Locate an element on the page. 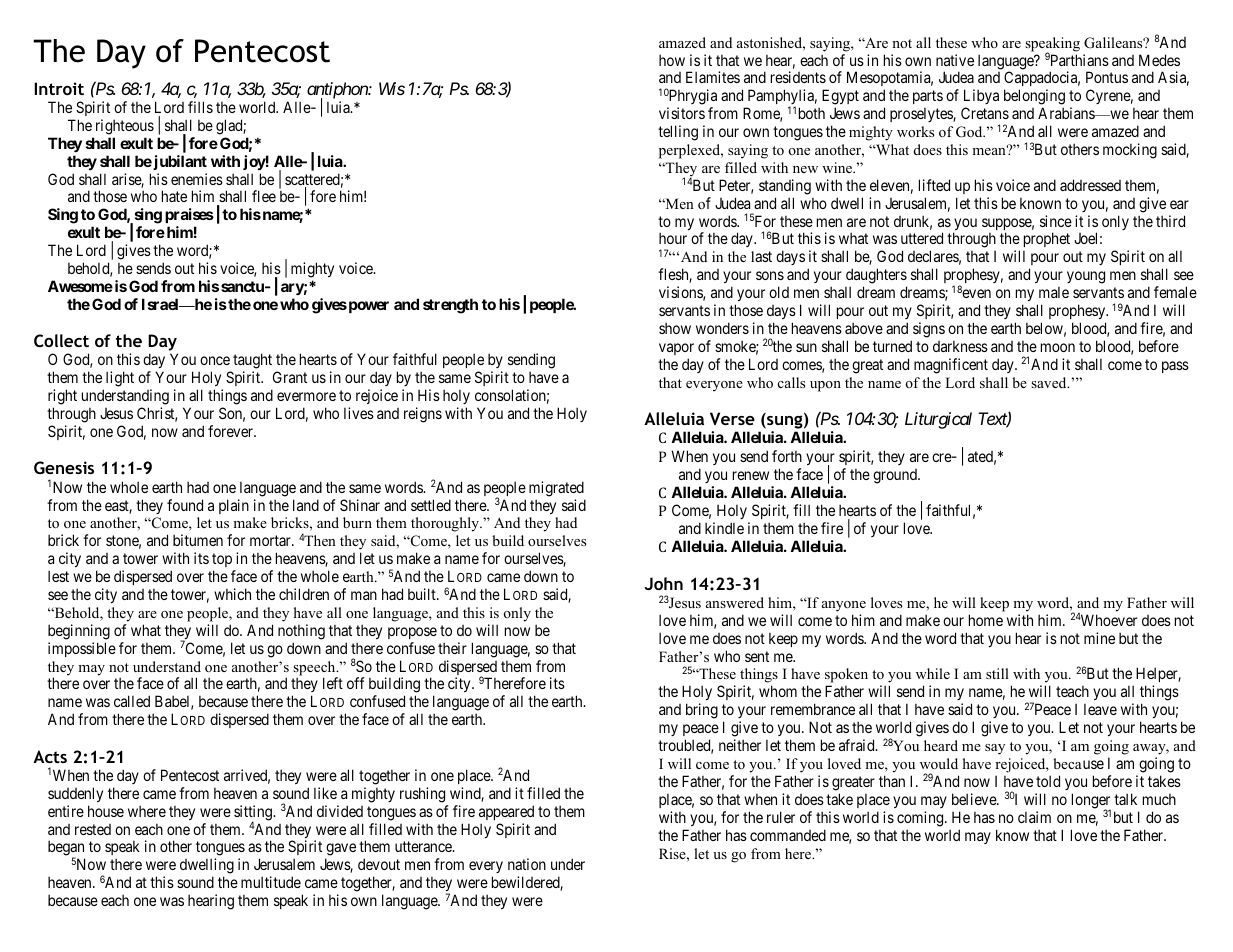 The image size is (1233, 952). belonging is located at coordinates (1034, 98).
